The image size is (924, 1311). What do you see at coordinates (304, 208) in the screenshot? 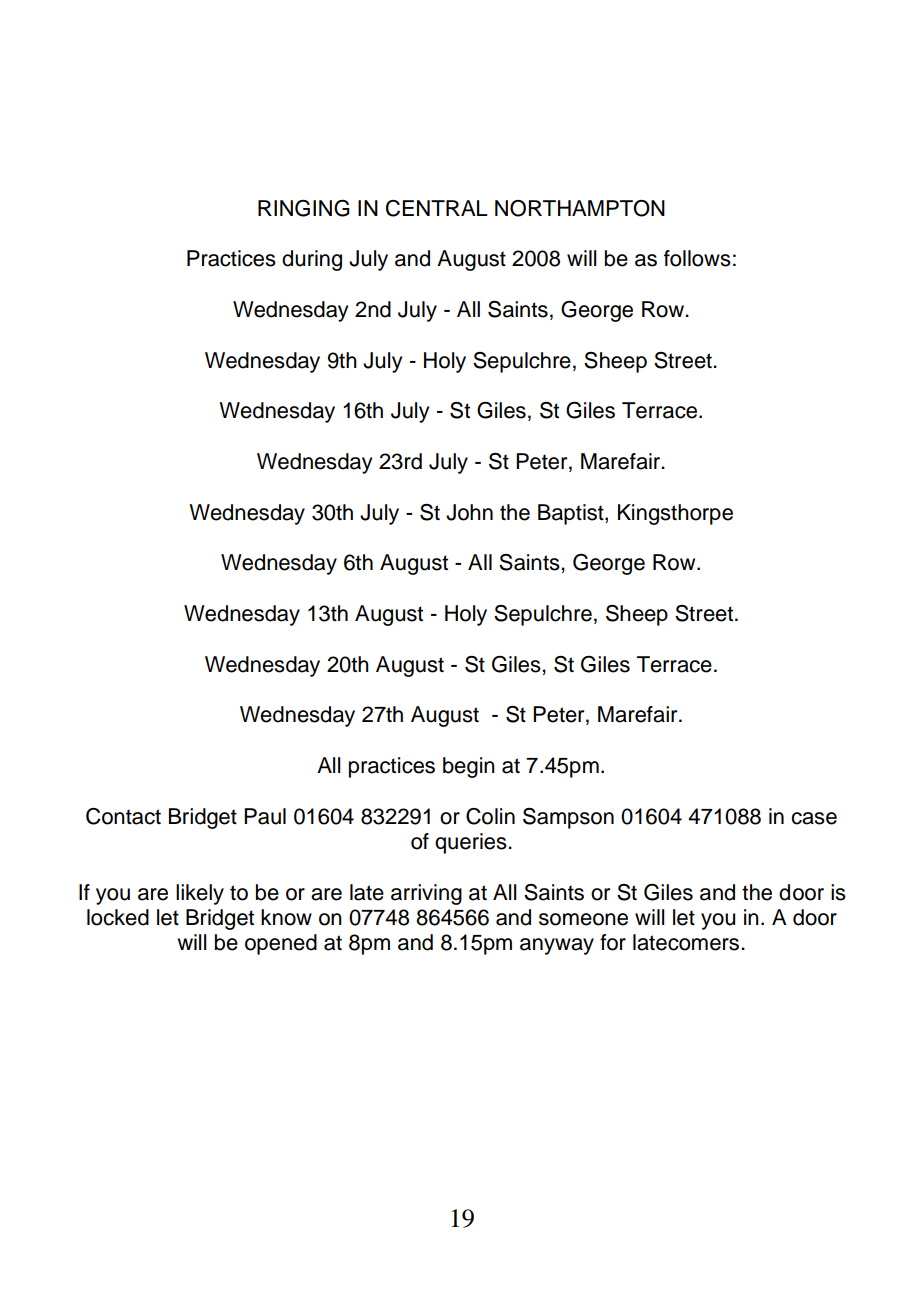
I see `RINGING` at bounding box center [304, 208].
